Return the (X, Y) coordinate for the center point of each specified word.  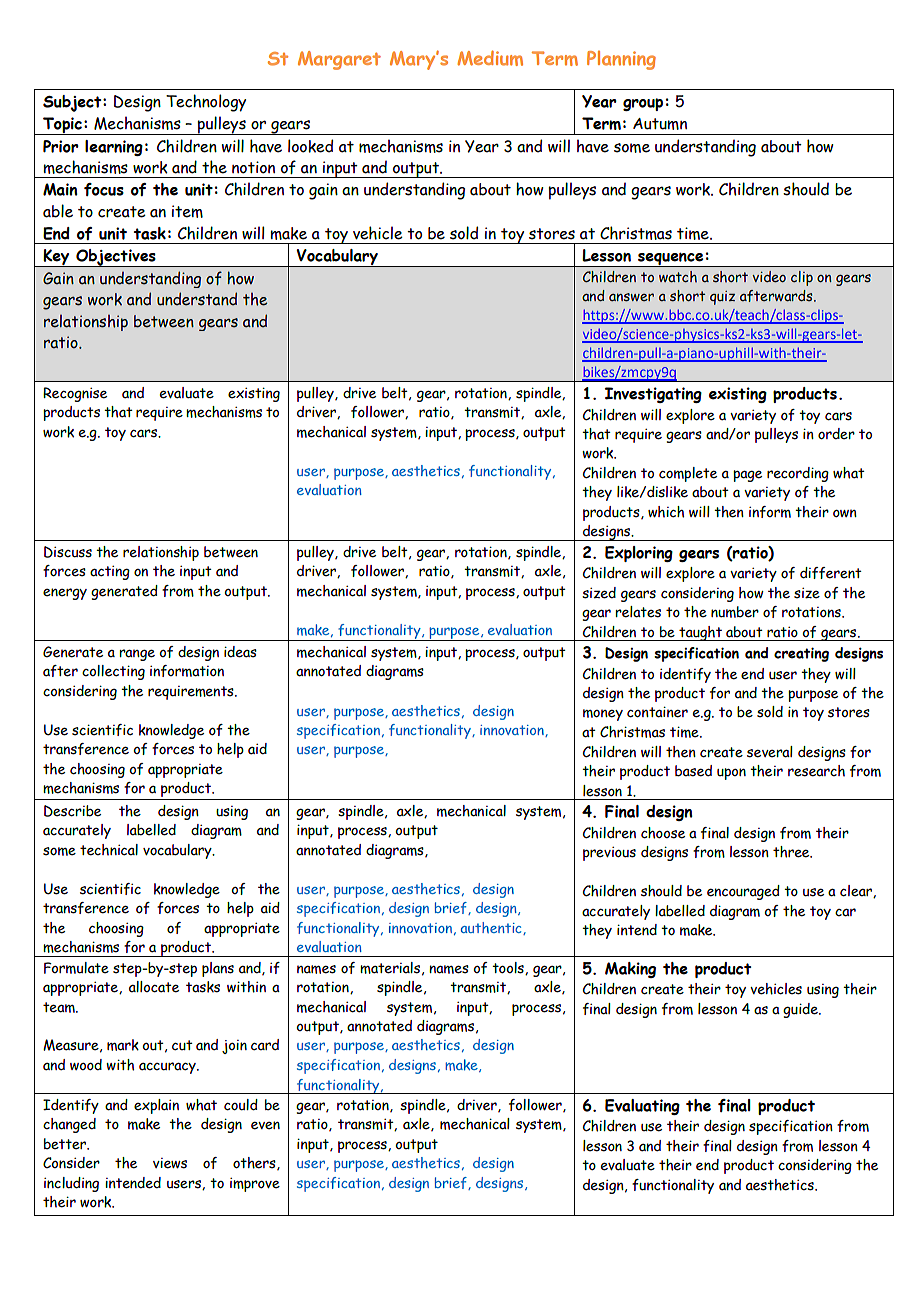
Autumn (660, 124)
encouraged (743, 892)
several (770, 752)
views (170, 1163)
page (747, 476)
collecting (113, 672)
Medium (490, 58)
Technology (206, 103)
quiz (722, 298)
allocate (154, 987)
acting (110, 573)
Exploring (639, 554)
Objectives (116, 258)
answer (631, 297)
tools (509, 968)
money (603, 715)
